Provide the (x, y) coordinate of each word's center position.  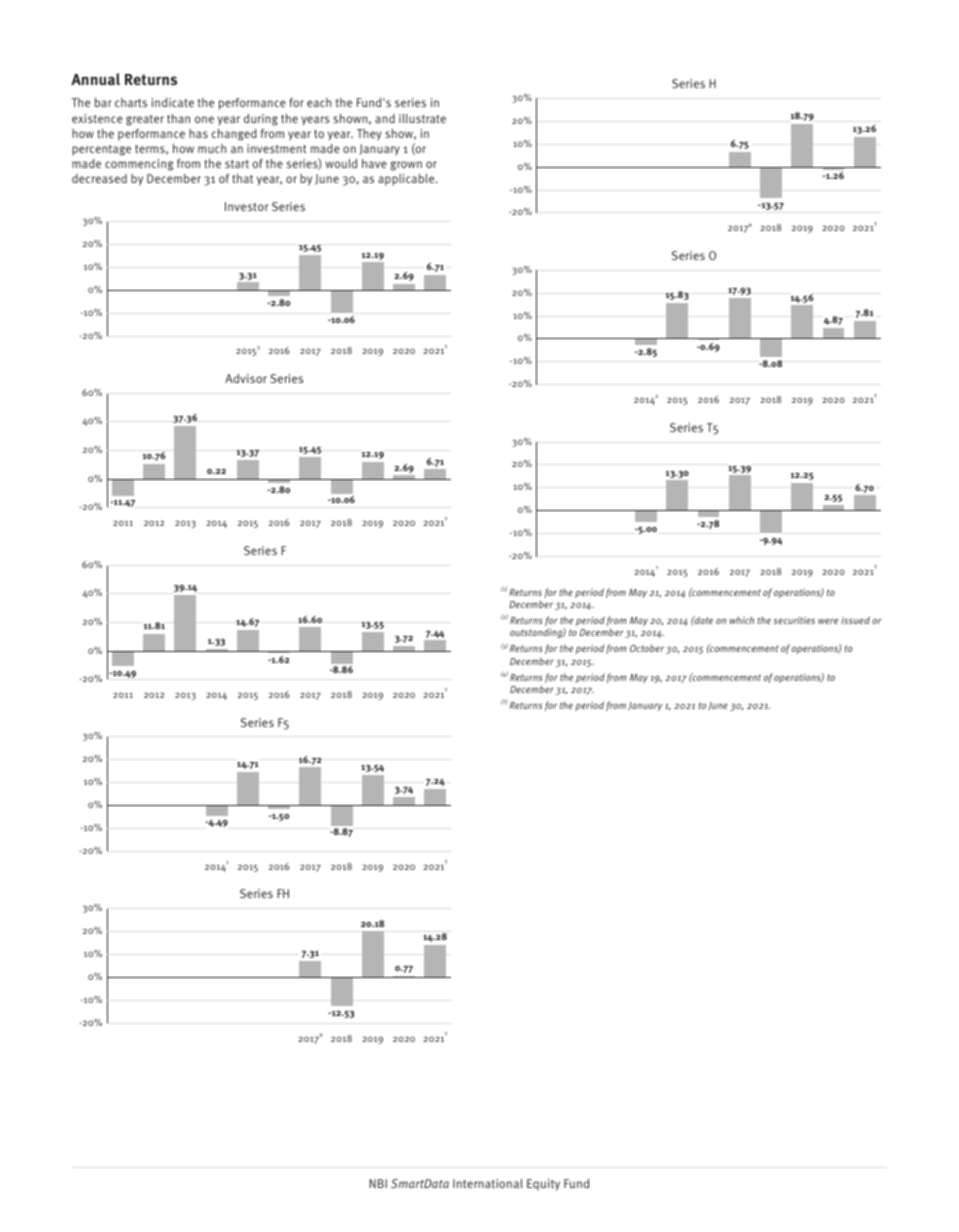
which (741, 620)
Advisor (246, 378)
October (647, 648)
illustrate (422, 118)
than (178, 118)
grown (406, 166)
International (488, 1183)
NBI (378, 1183)
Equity (543, 1185)
